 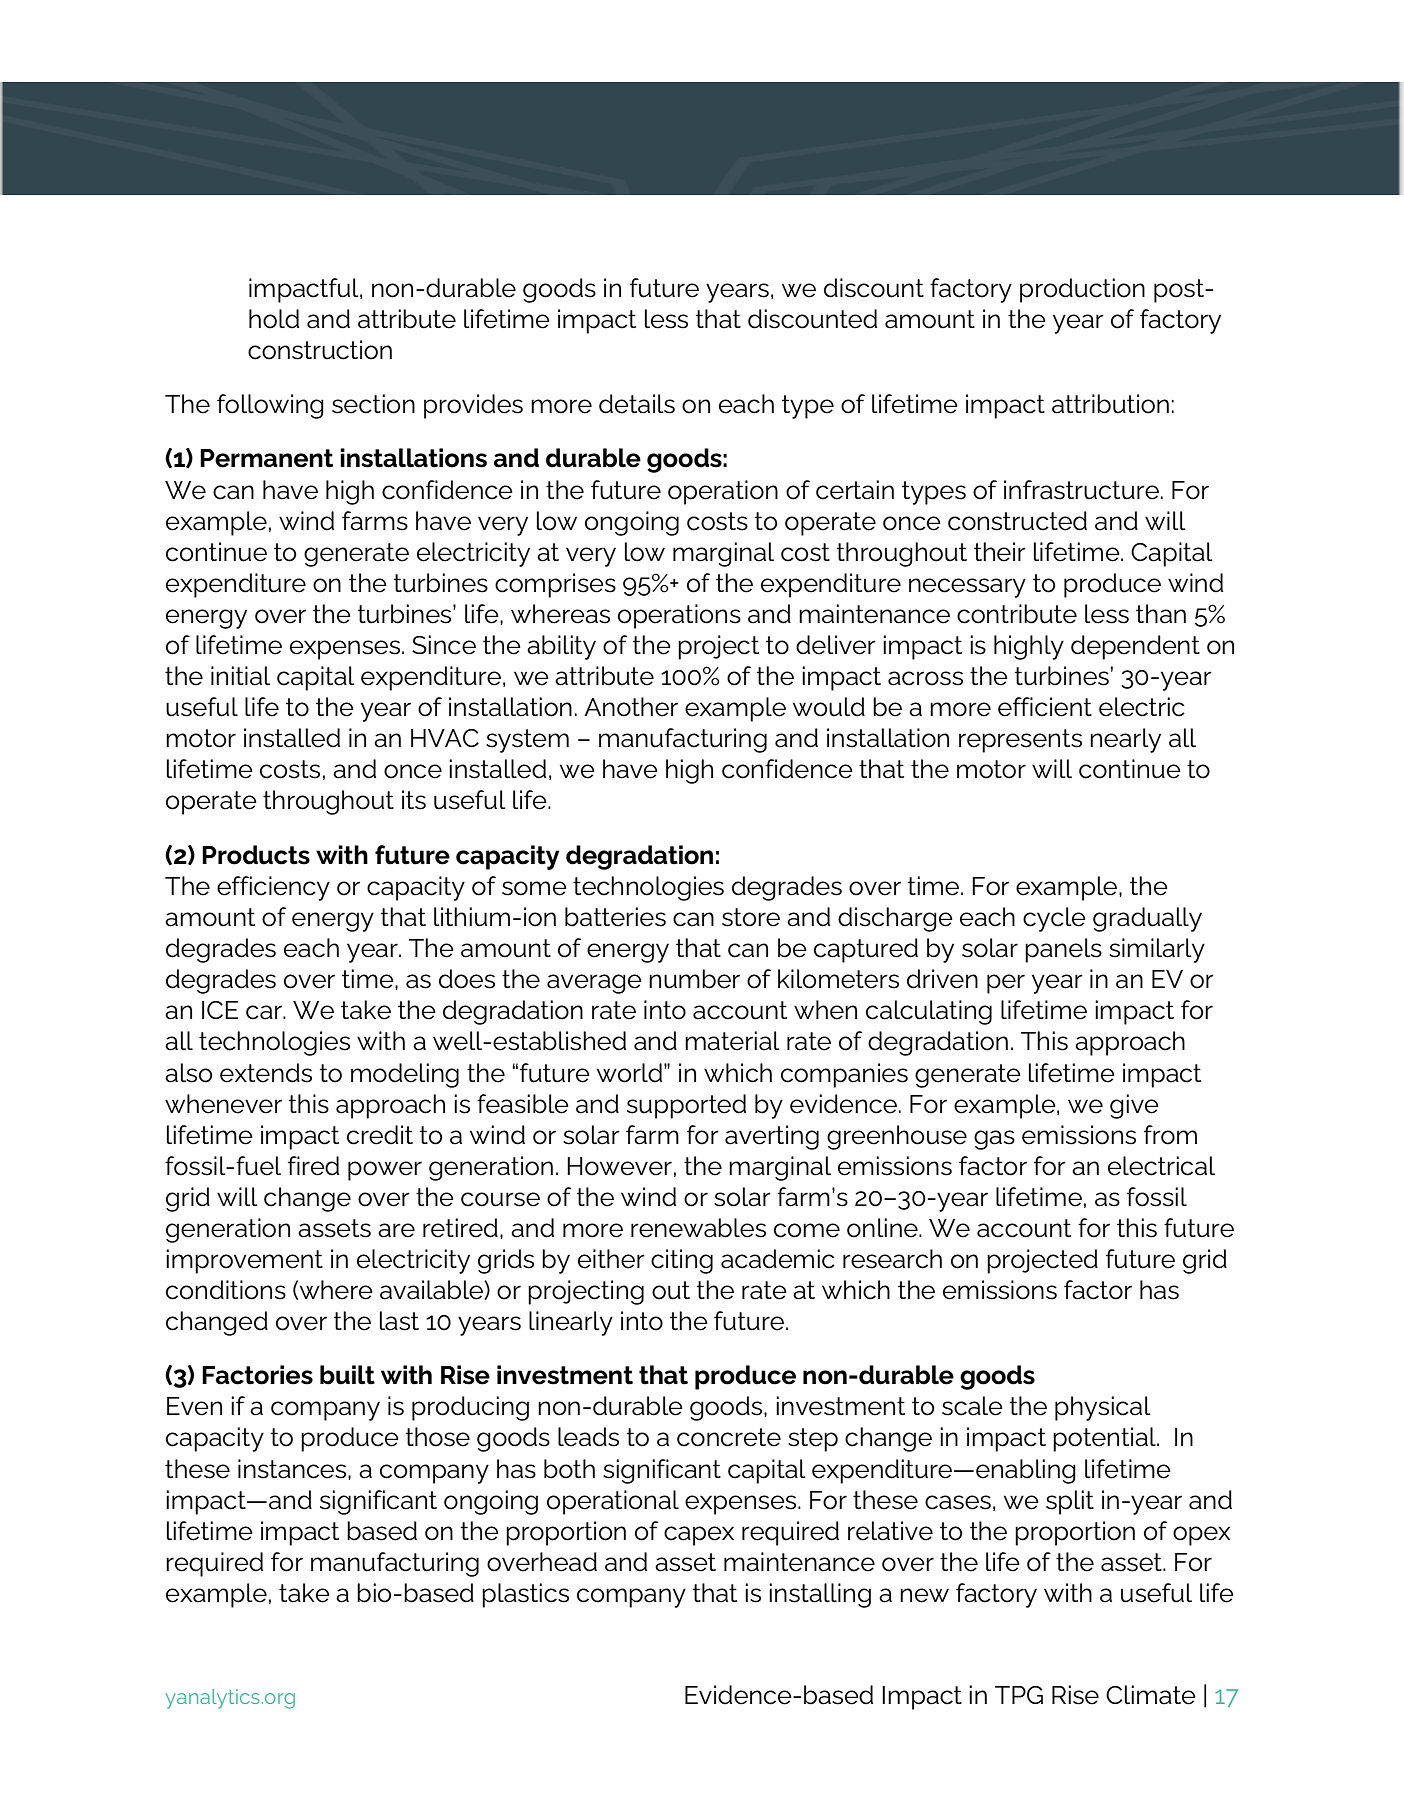 I want to click on instances, so click(x=293, y=1469).
